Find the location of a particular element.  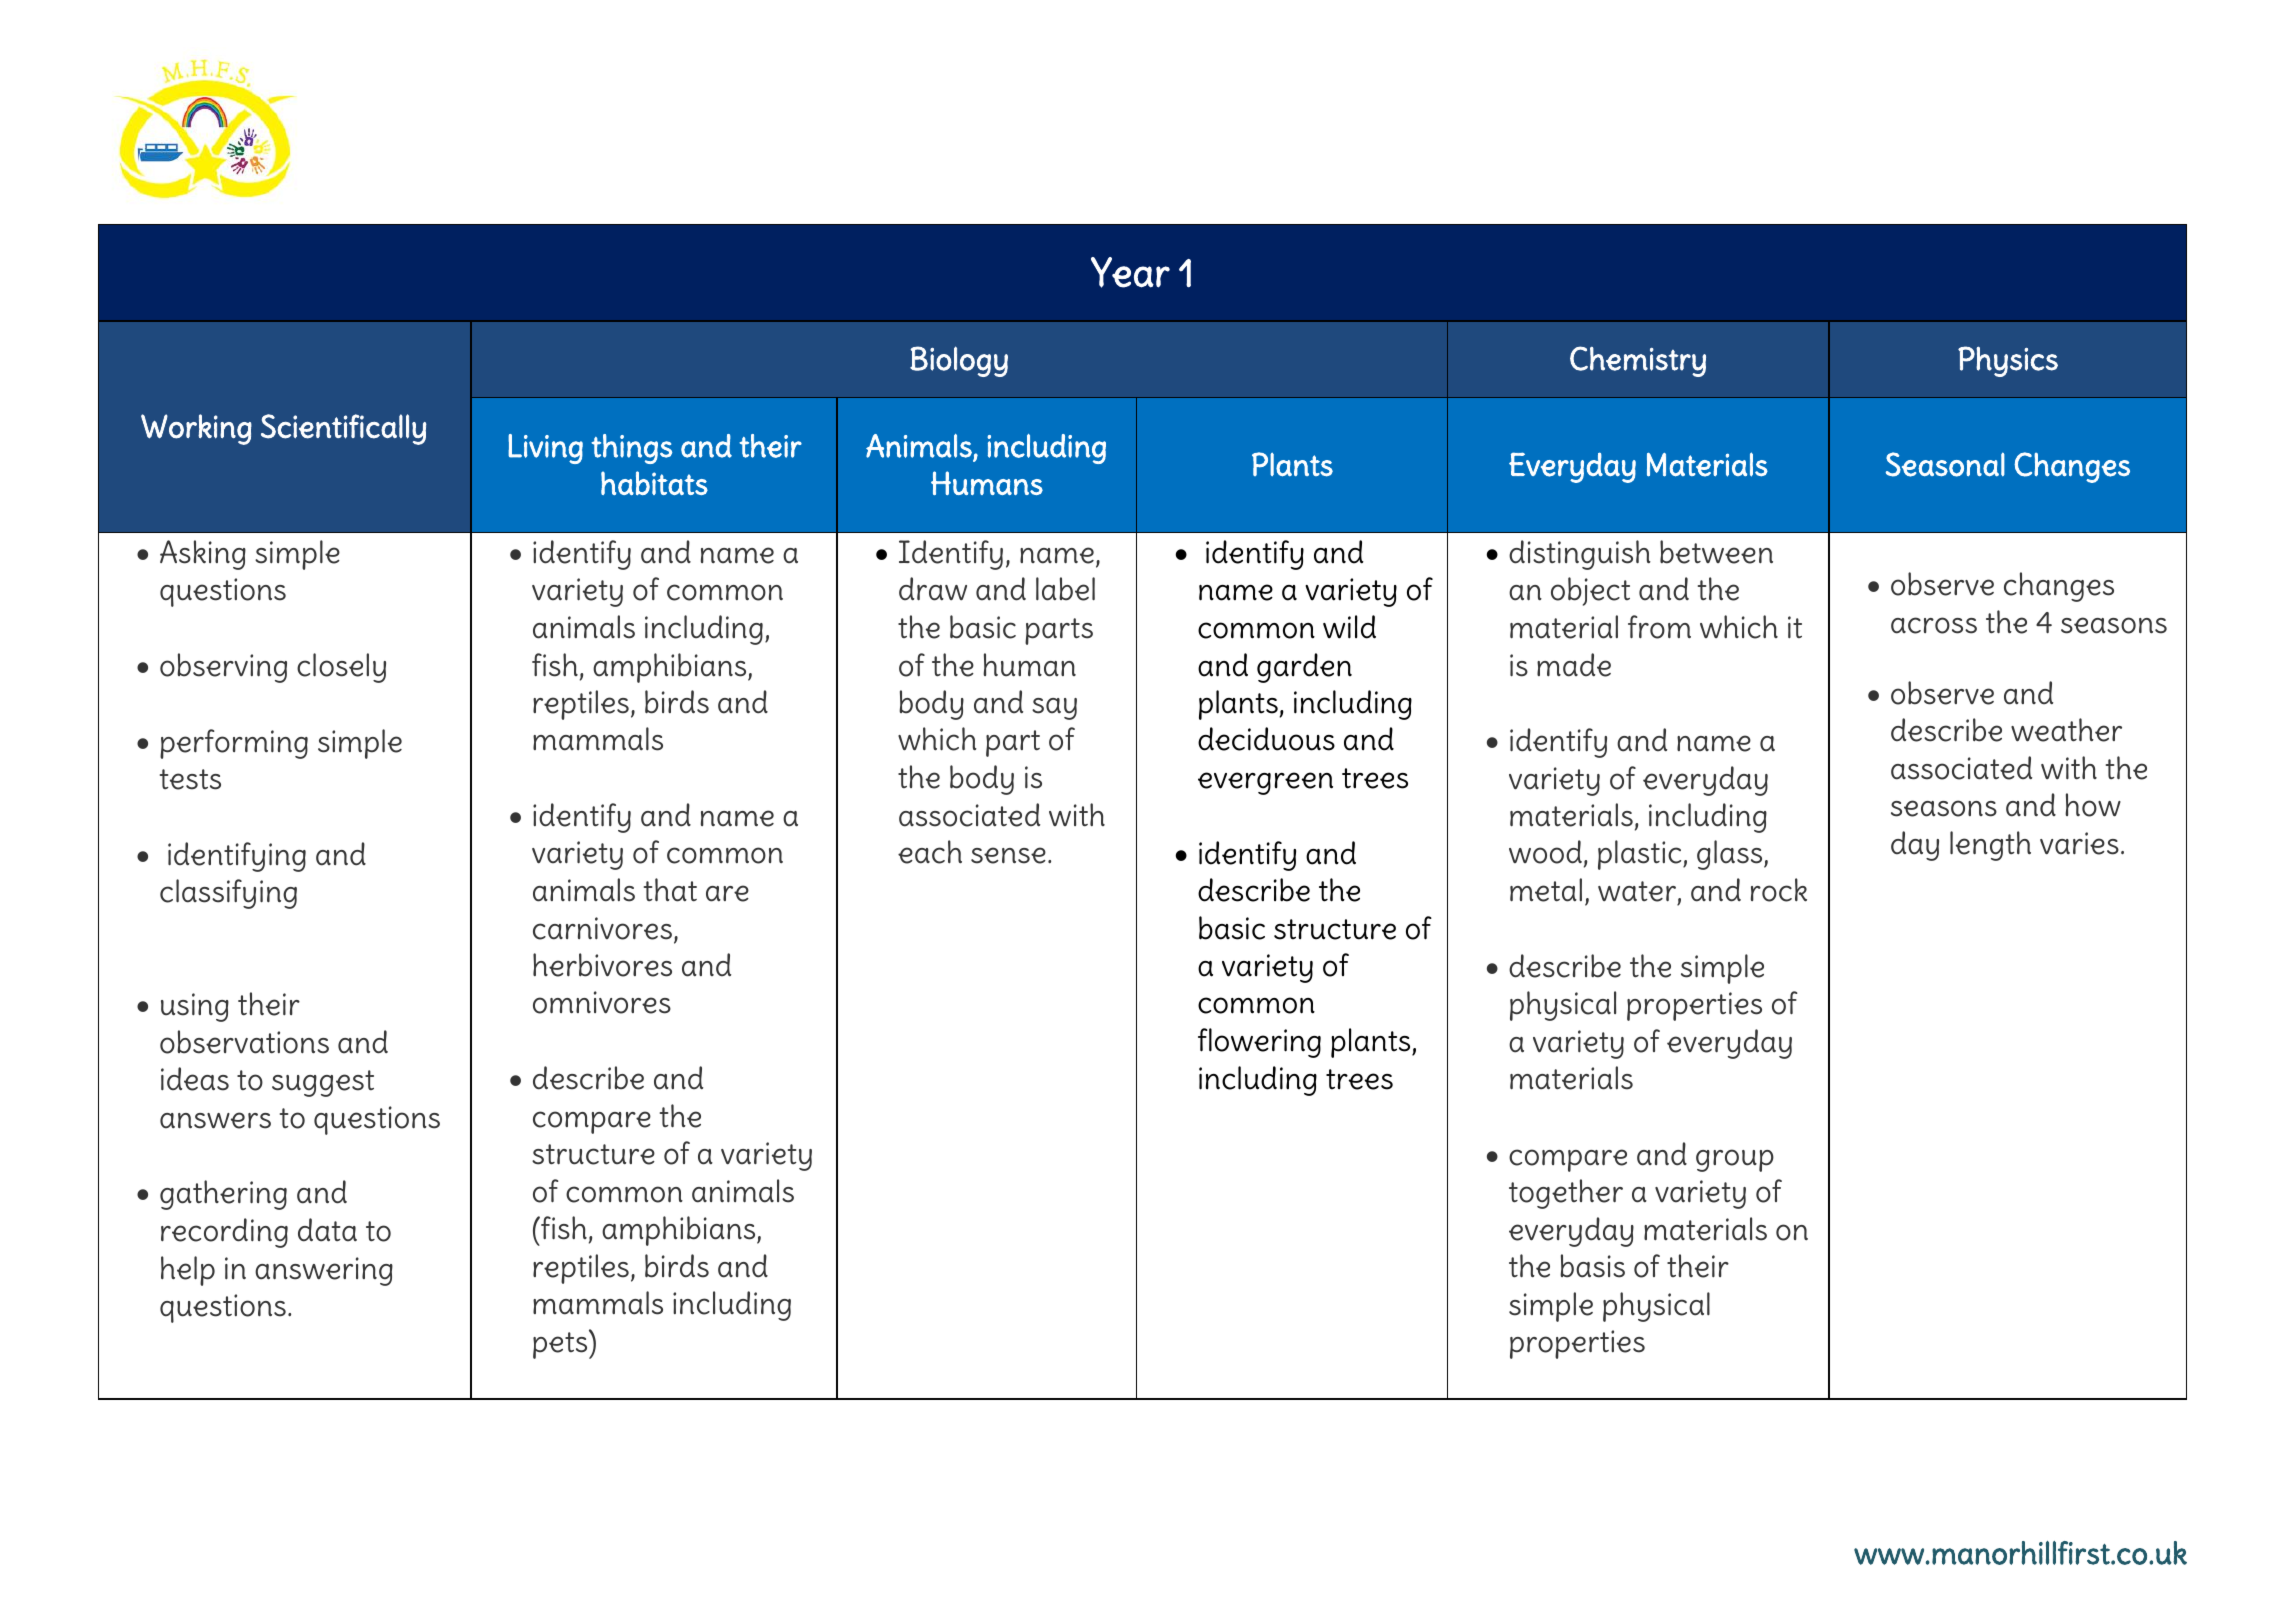

Scientifically is located at coordinates (344, 429).
